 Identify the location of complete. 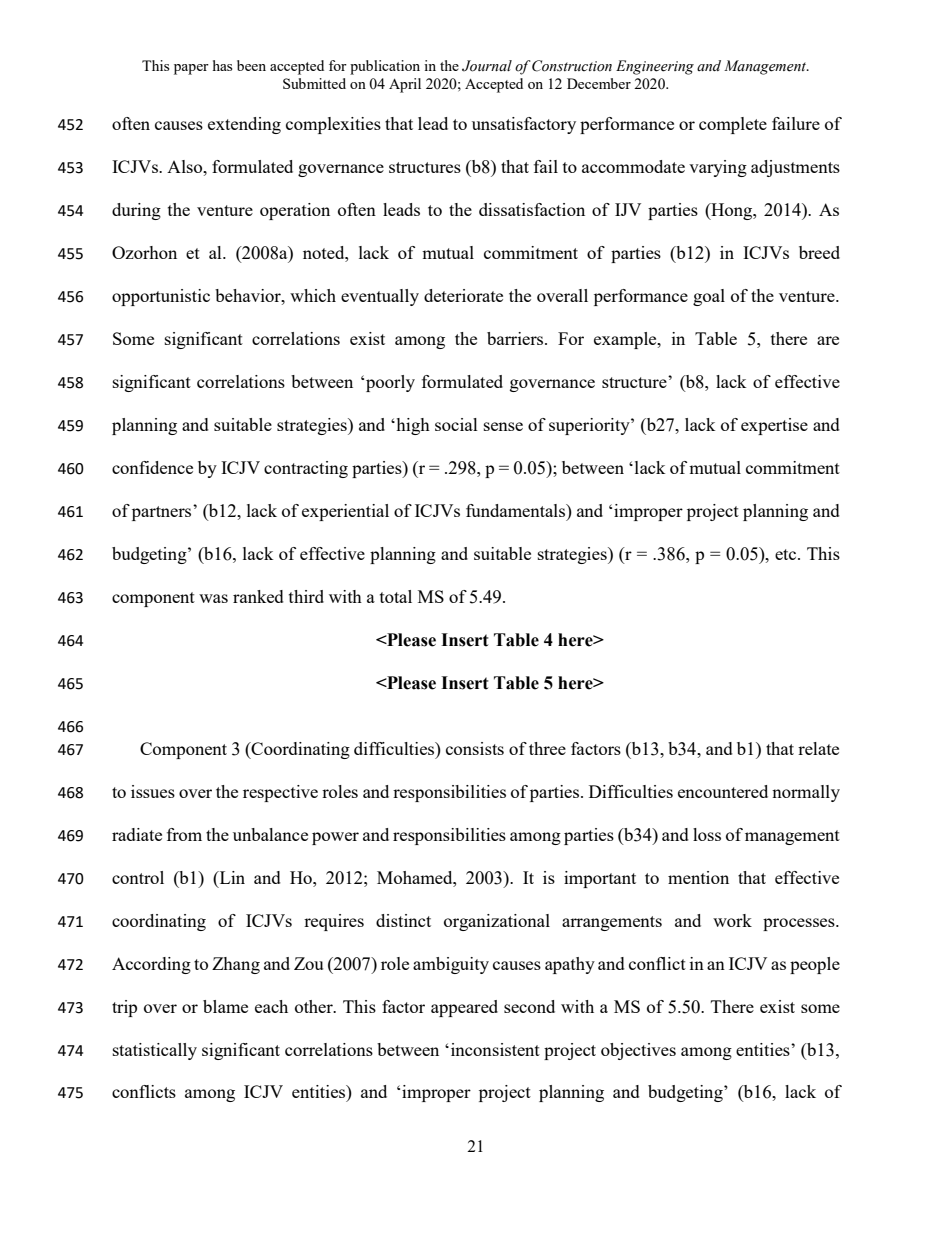
(733, 125).
